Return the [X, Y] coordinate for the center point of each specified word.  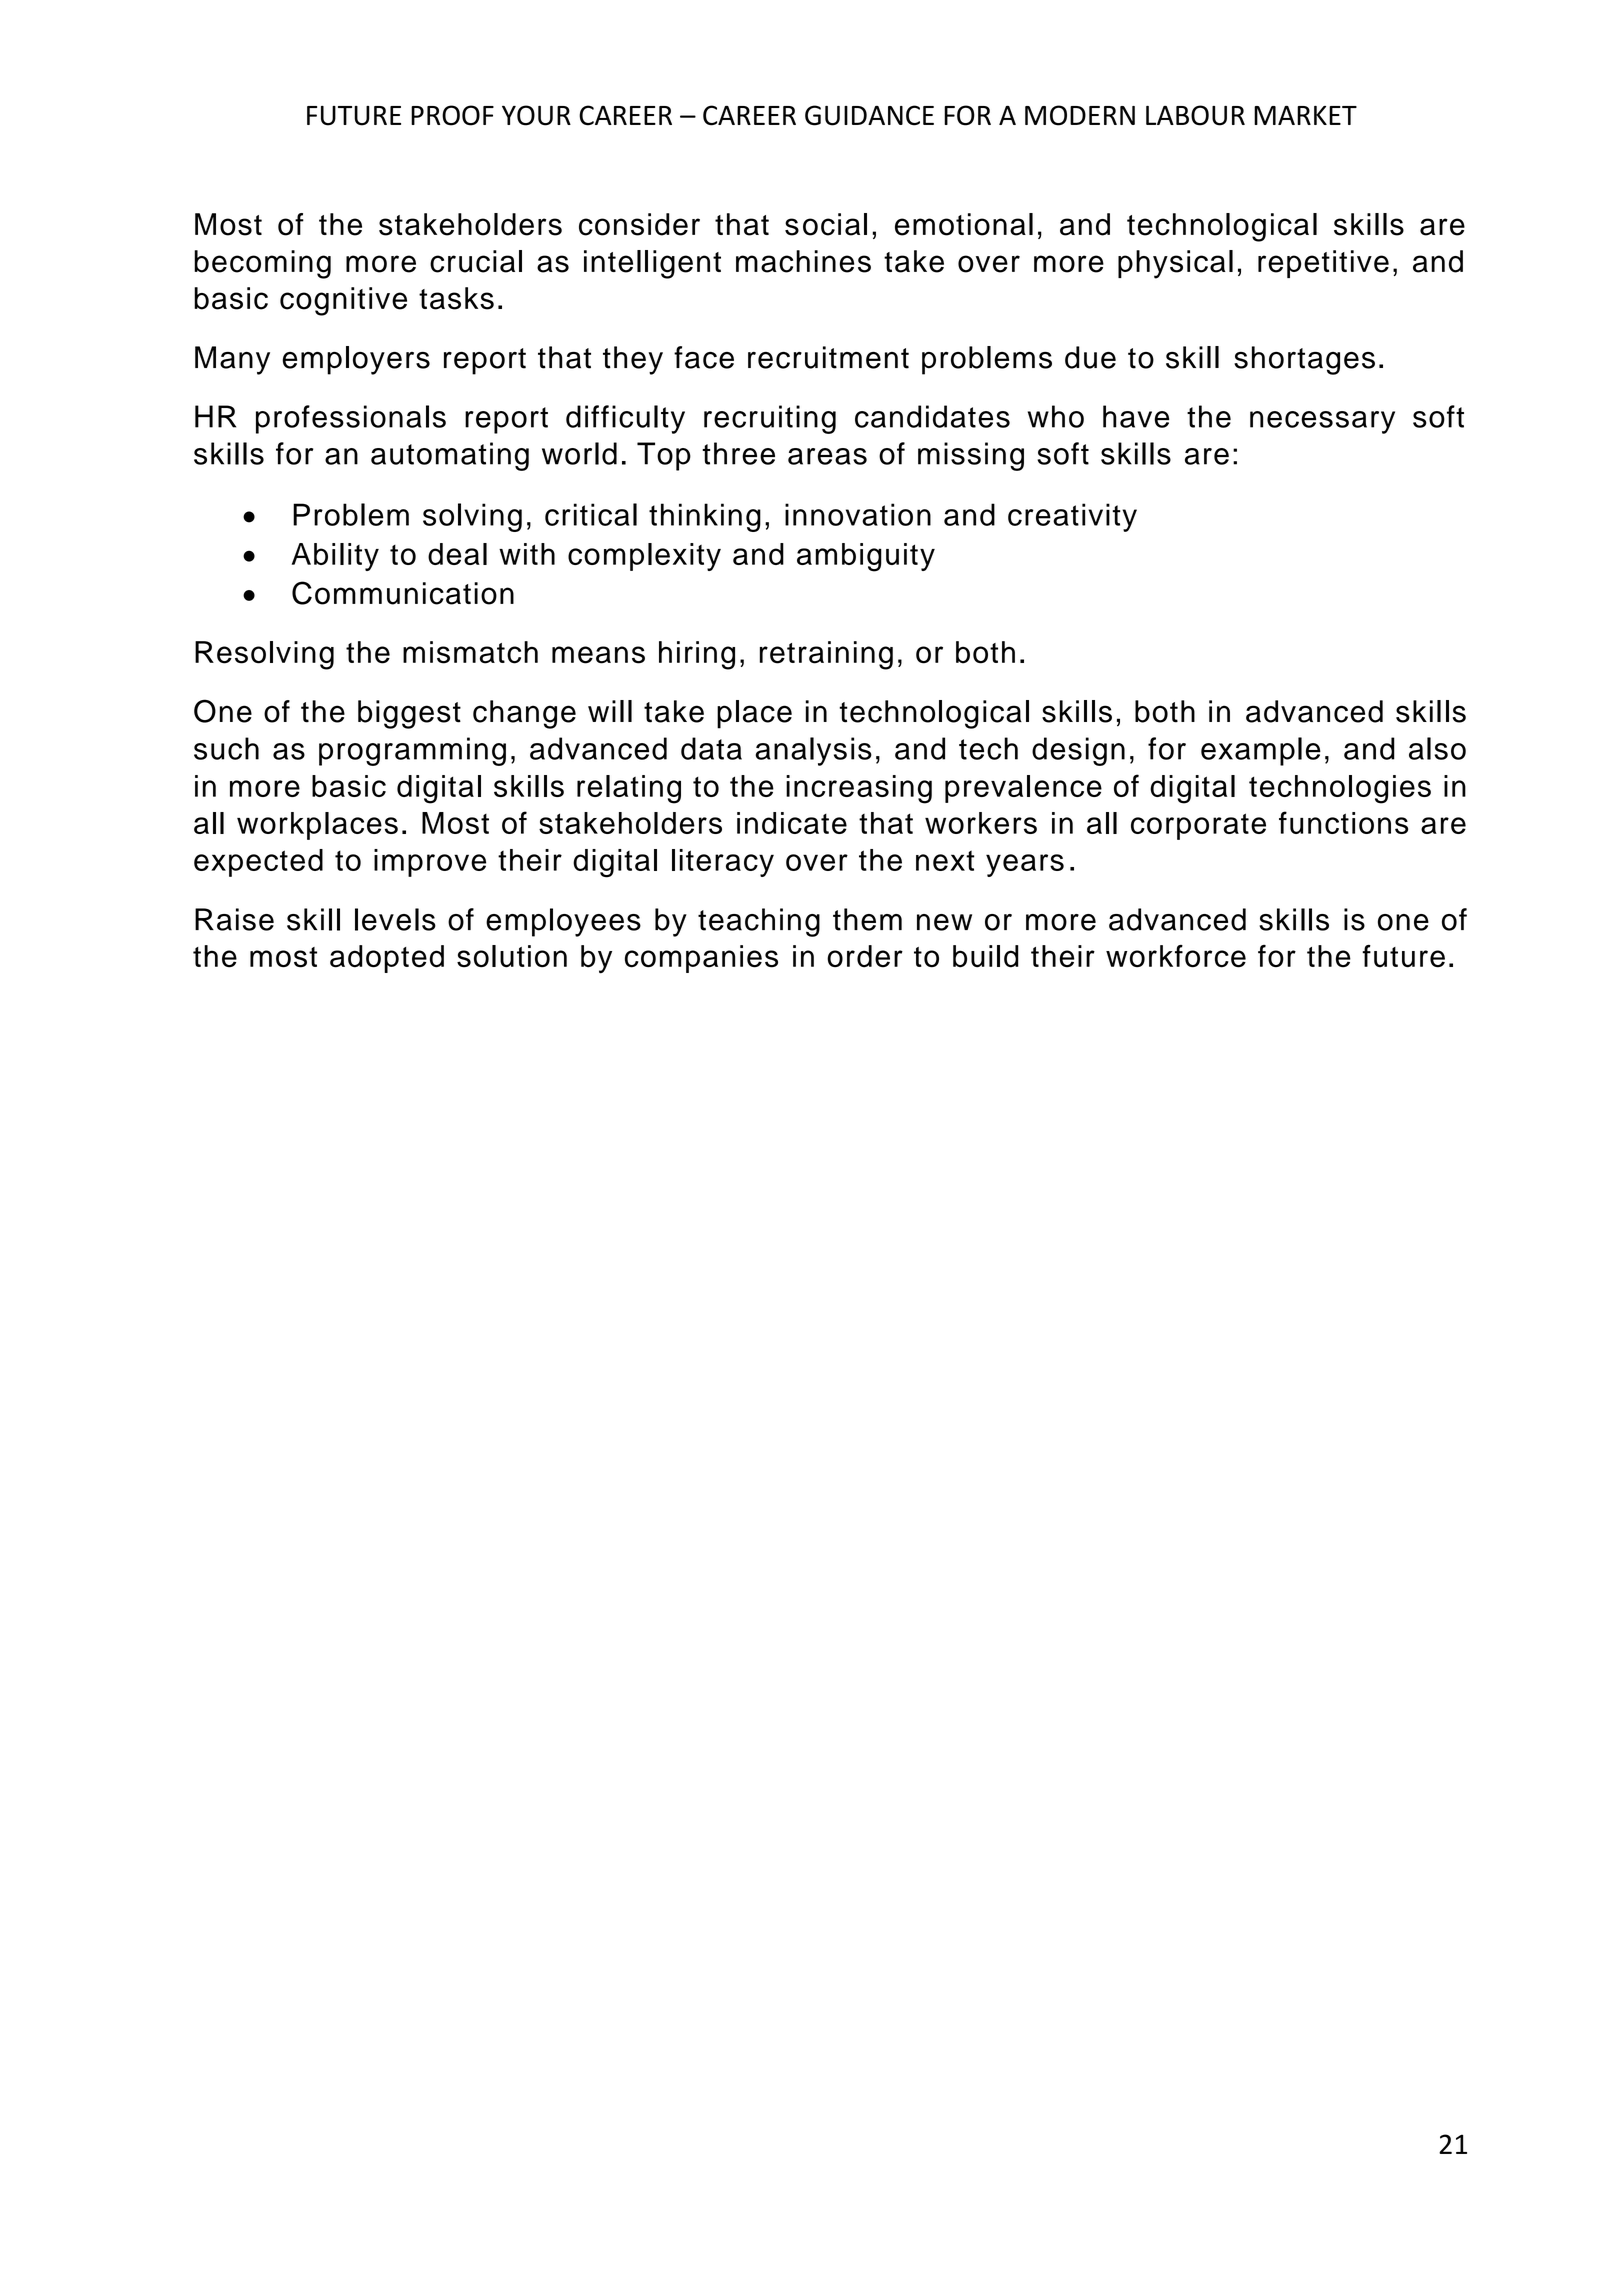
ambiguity [866, 557]
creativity [1072, 517]
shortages [1304, 360]
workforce [1176, 956]
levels [395, 919]
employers [356, 360]
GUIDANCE [869, 115]
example [1261, 751]
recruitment [828, 357]
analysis [813, 751]
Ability [335, 557]
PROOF [452, 115]
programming [412, 751]
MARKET [1305, 115]
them [867, 919]
